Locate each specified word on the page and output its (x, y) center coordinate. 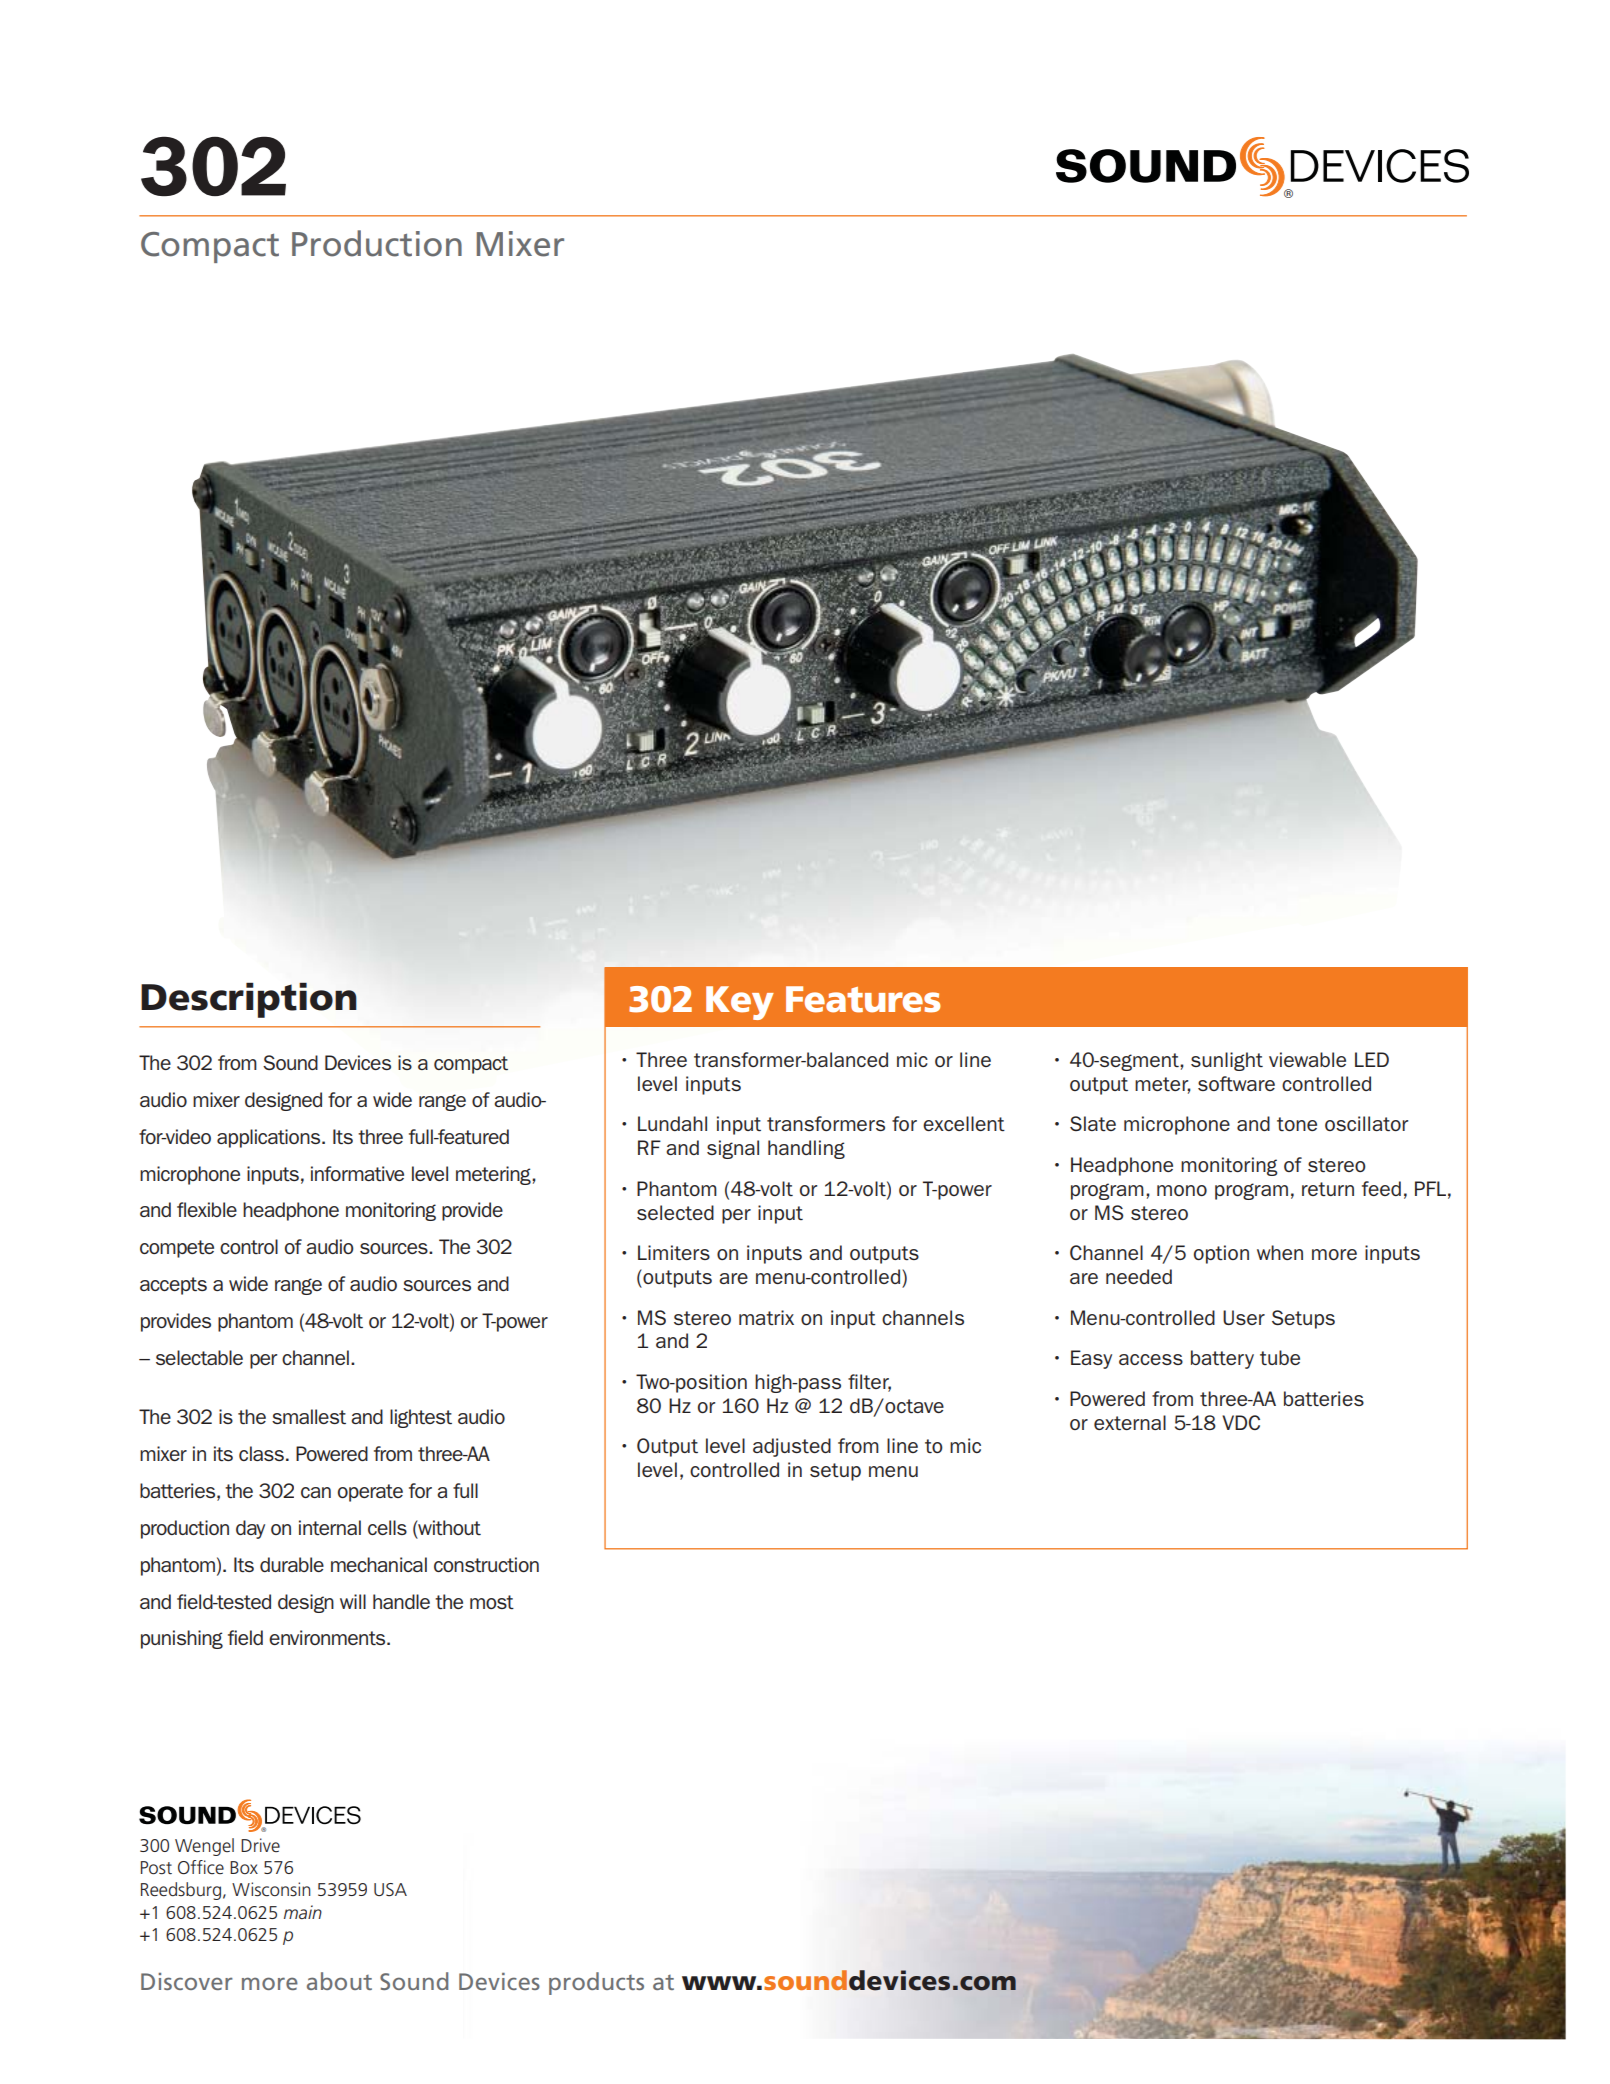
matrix (766, 1317)
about (339, 1981)
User (1244, 1317)
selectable (199, 1357)
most (492, 1602)
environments (328, 1637)
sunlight (1227, 1061)
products (596, 1983)
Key (740, 1003)
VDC (1241, 1422)
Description (249, 1000)
